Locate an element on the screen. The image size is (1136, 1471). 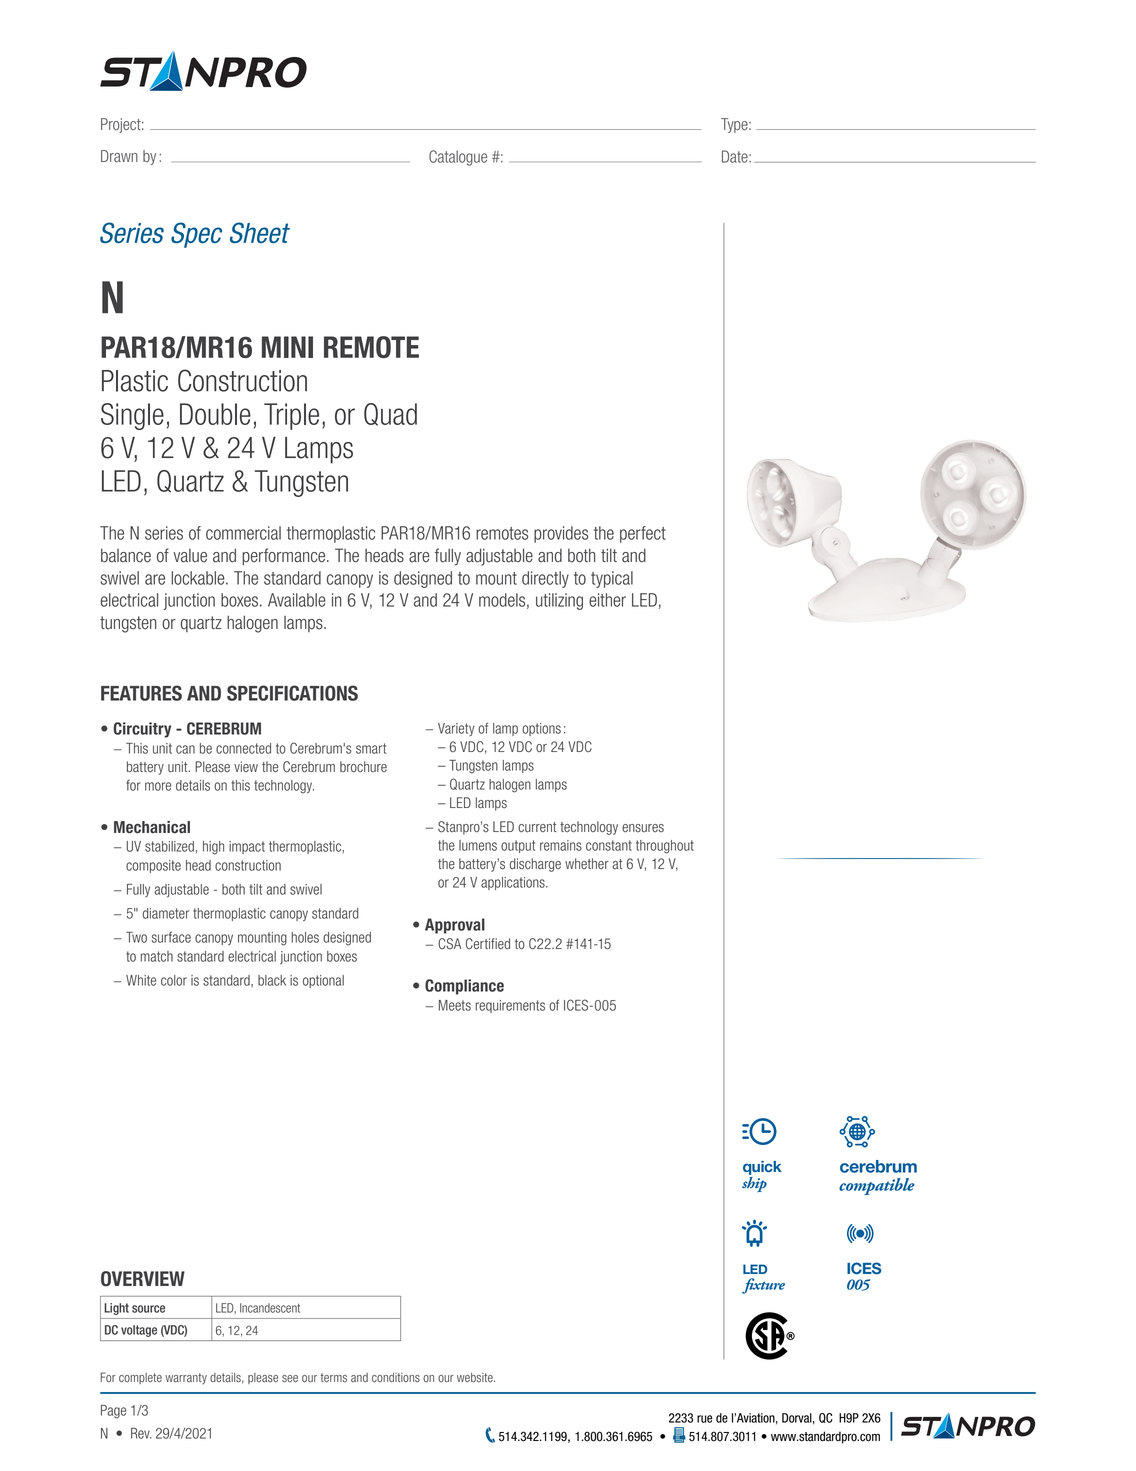
Type is located at coordinates (735, 125).
